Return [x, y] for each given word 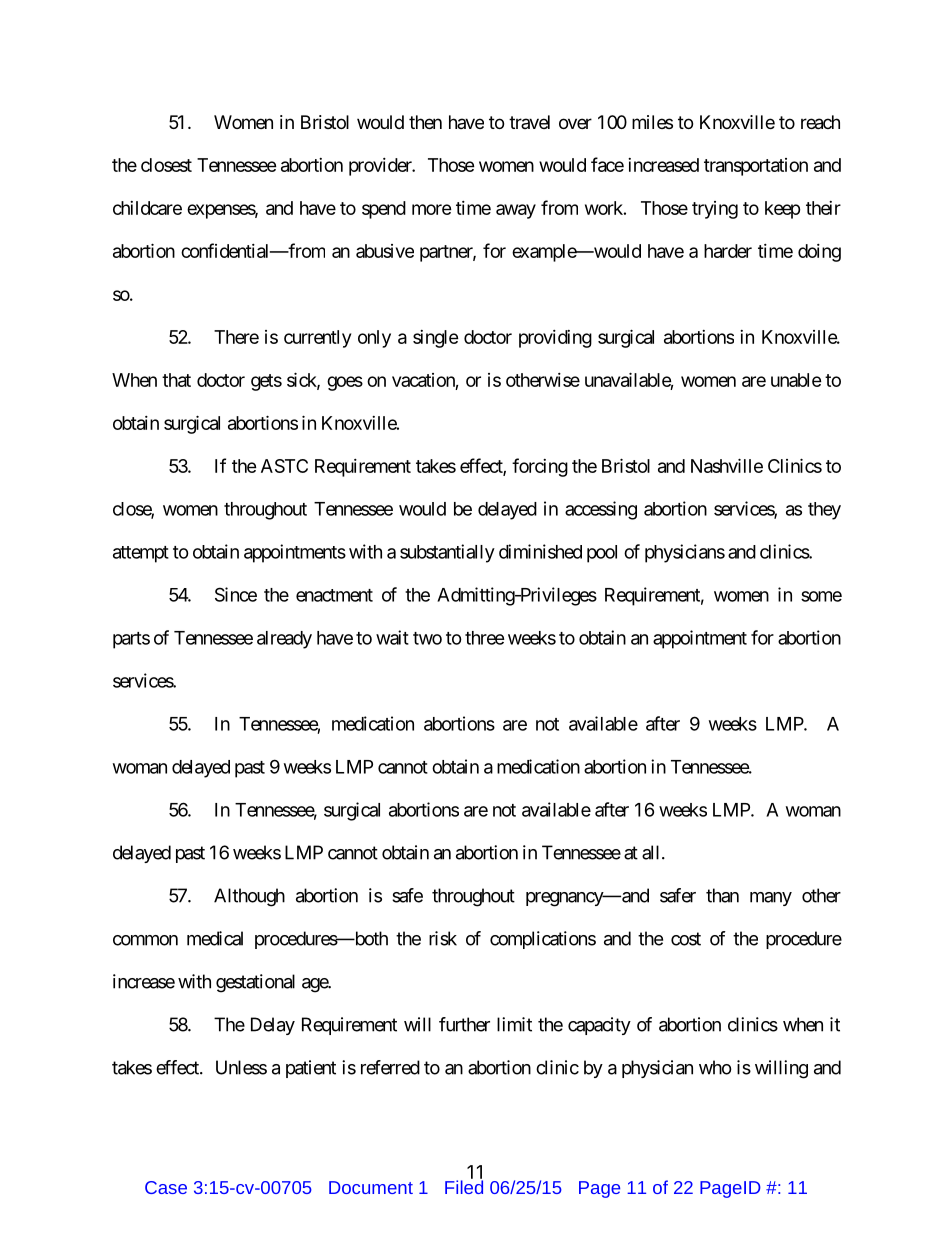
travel [529, 122]
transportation [756, 167]
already [284, 640]
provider [381, 167]
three [485, 638]
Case [166, 1187]
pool [602, 554]
